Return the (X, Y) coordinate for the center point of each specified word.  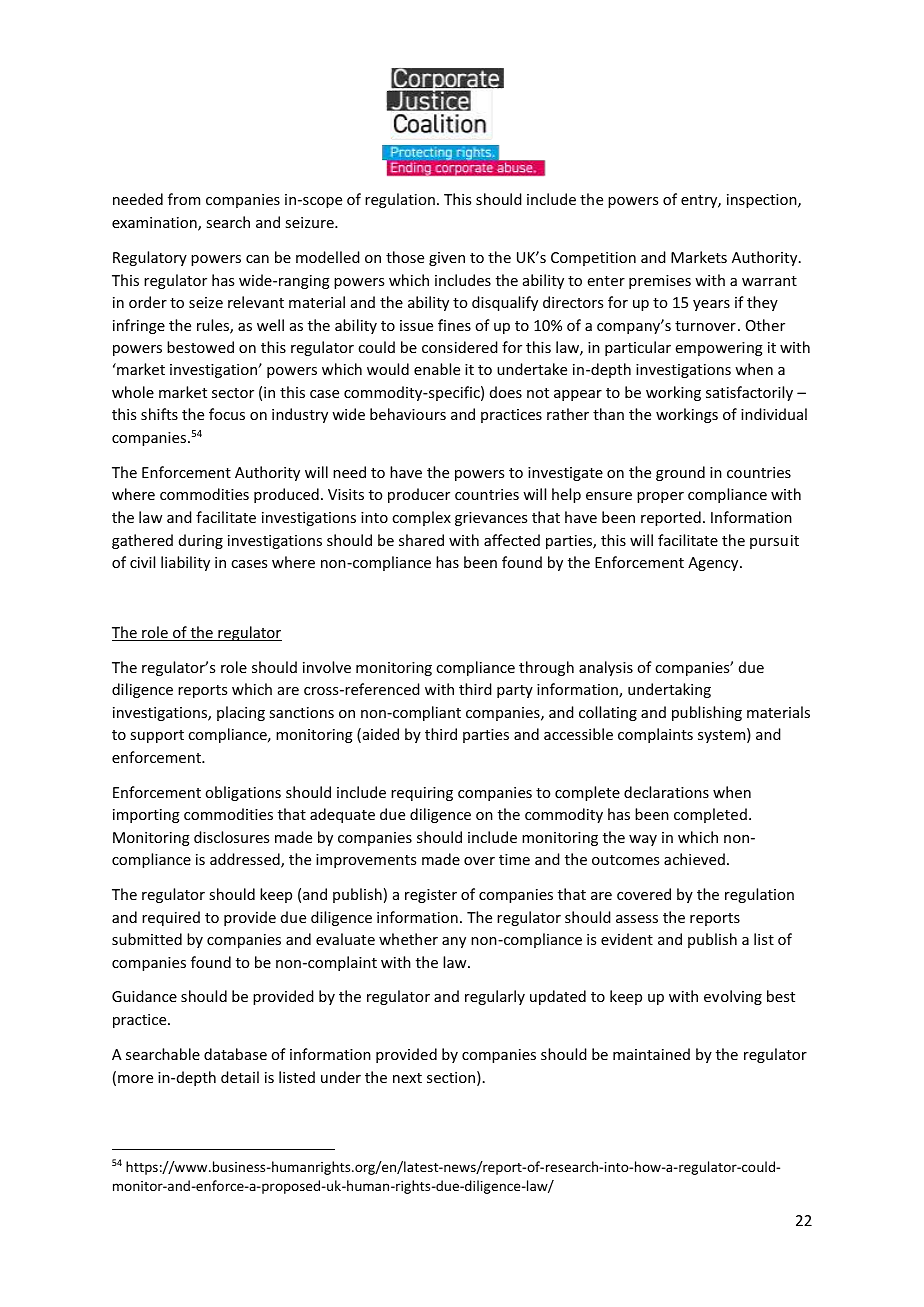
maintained (651, 1054)
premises (660, 282)
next (407, 1078)
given (447, 259)
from (184, 199)
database (235, 1054)
